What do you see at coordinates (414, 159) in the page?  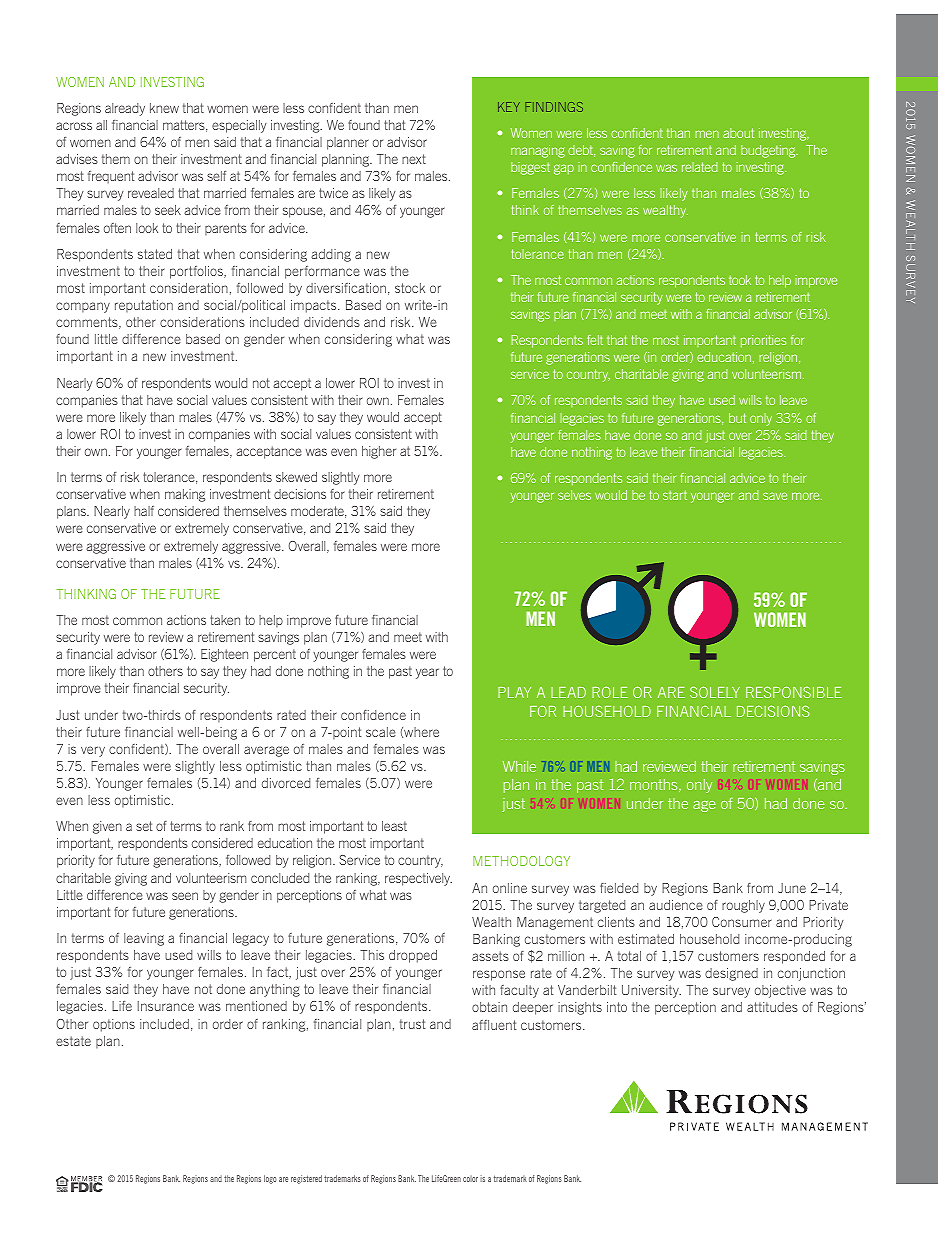 I see `next` at bounding box center [414, 159].
